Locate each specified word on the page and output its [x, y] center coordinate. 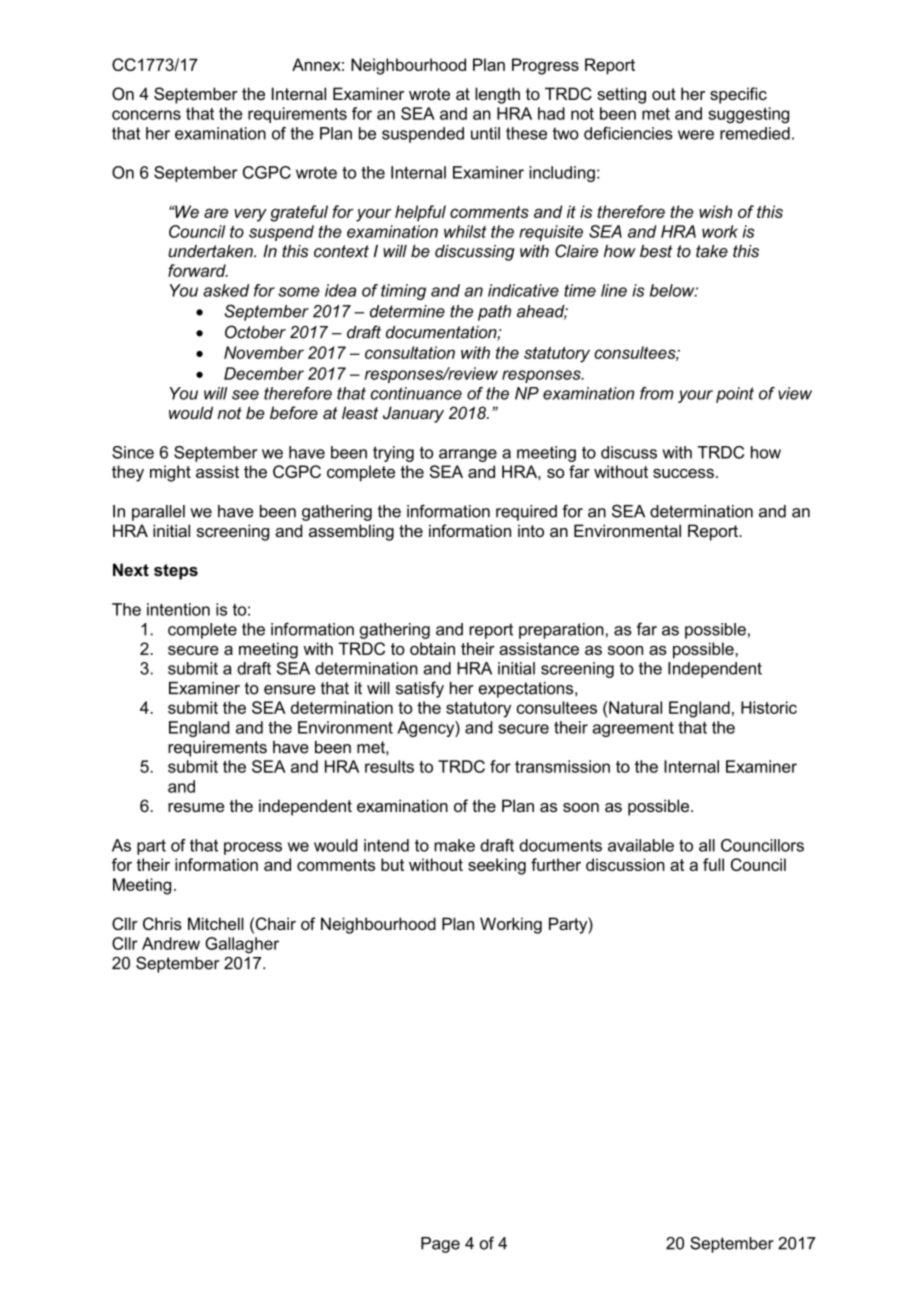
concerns [146, 115]
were [696, 135]
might [170, 473]
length [497, 95]
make [454, 845]
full [713, 864]
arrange [468, 455]
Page [440, 1245]
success [683, 473]
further [556, 864]
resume [196, 807]
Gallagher [242, 945]
